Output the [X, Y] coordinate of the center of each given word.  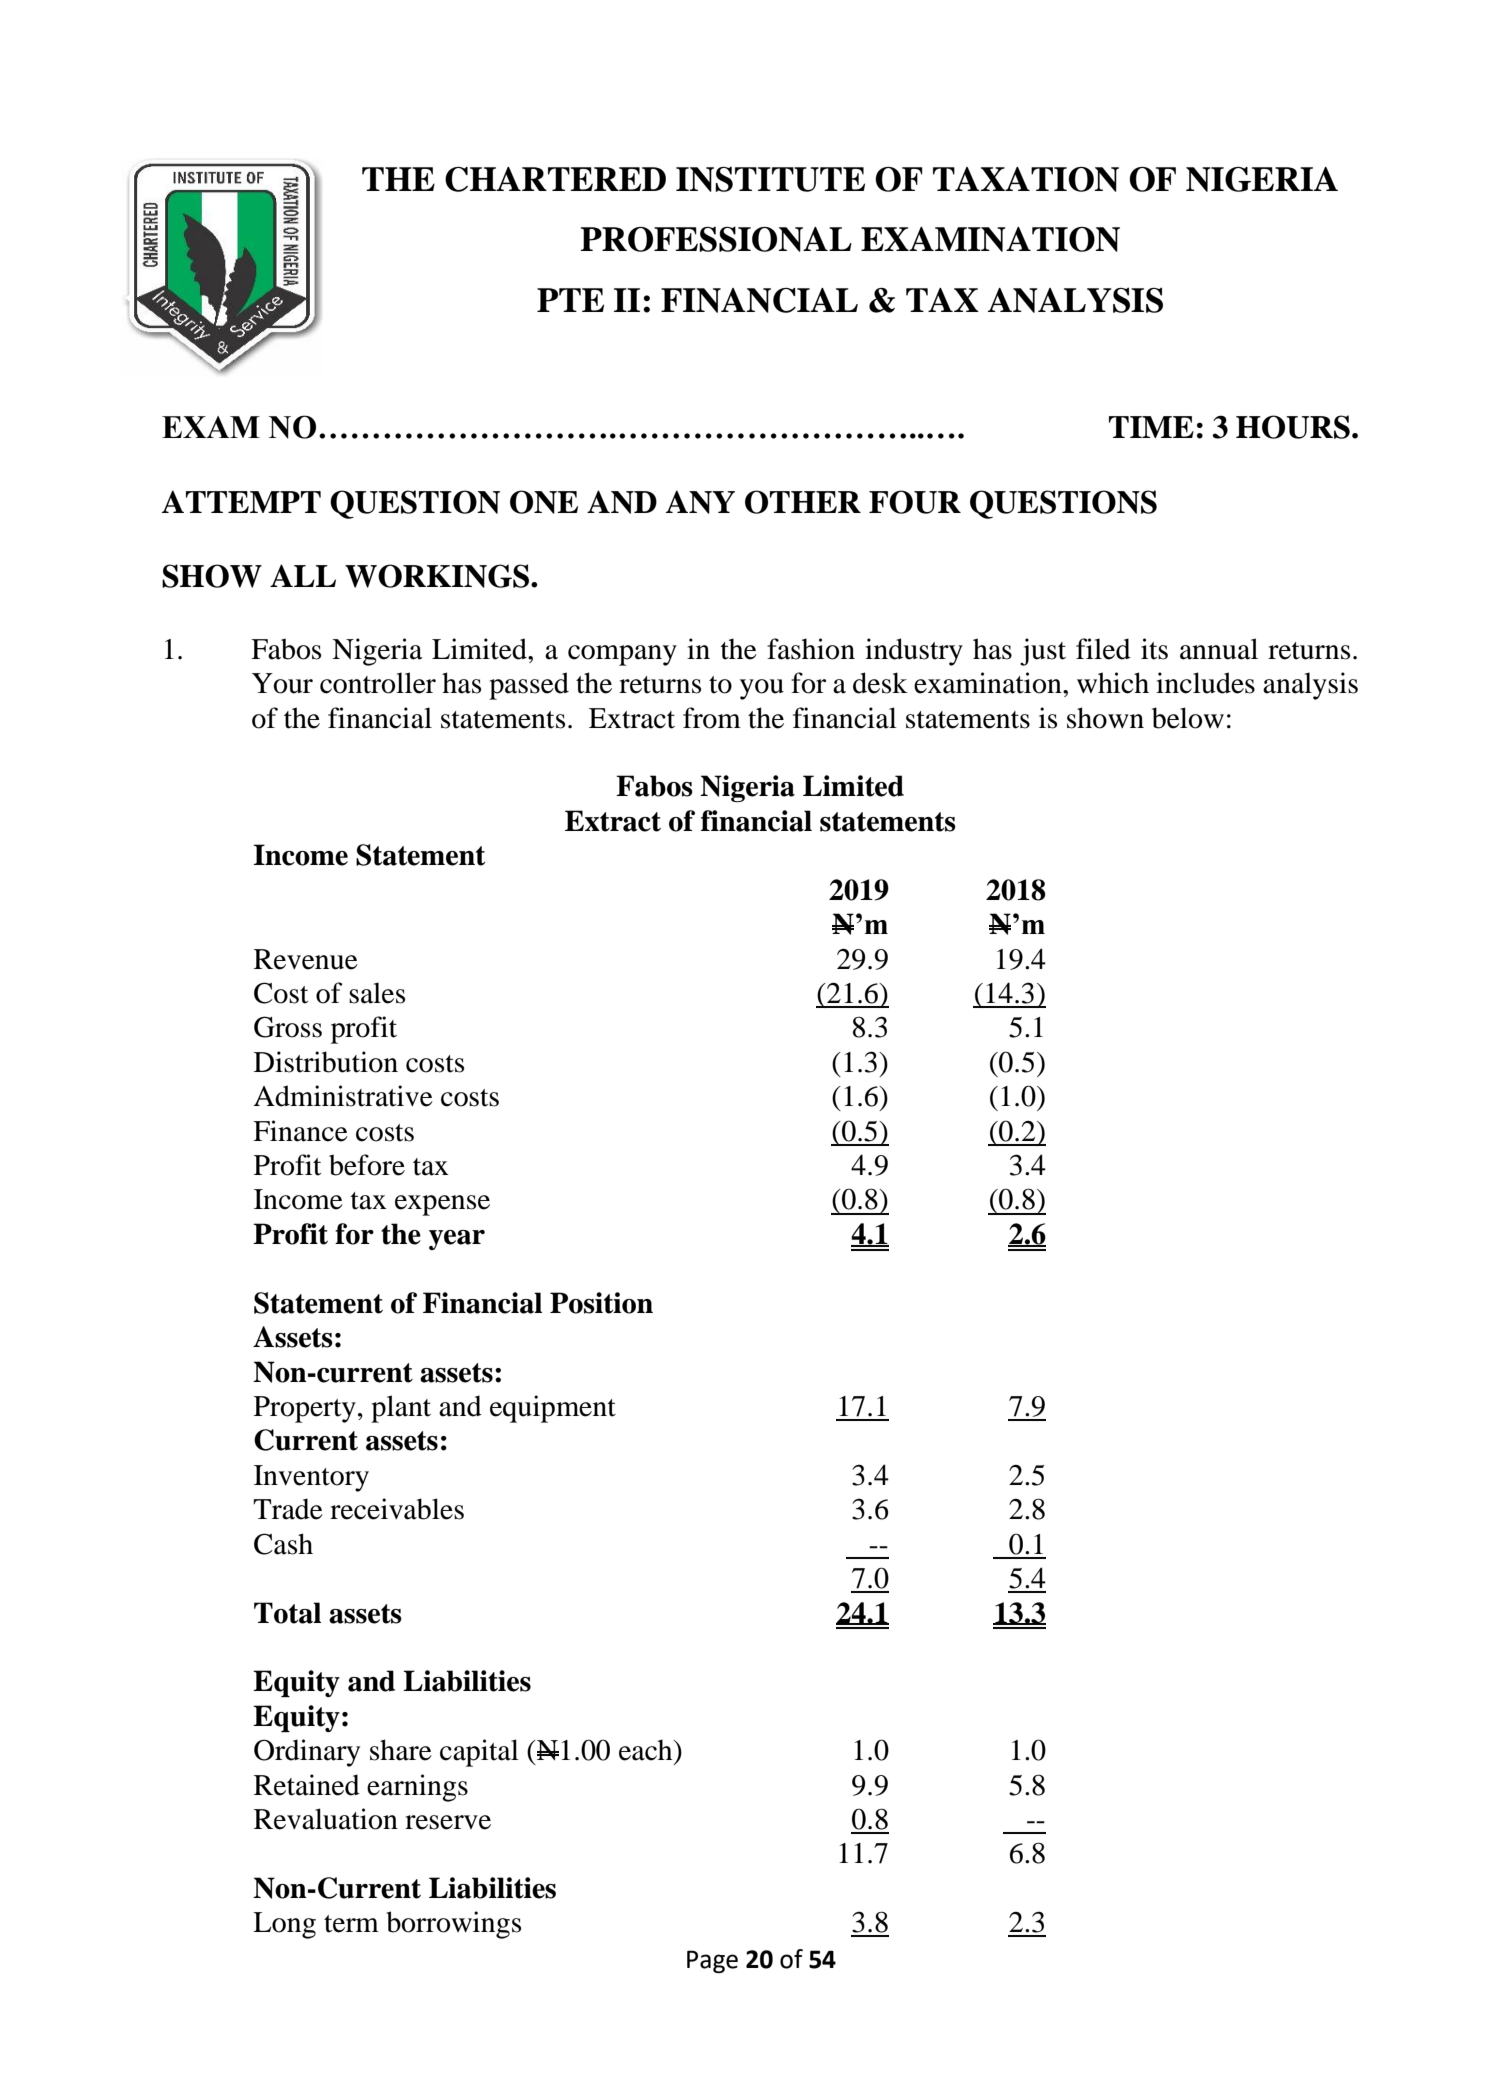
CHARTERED [555, 179]
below [1188, 718]
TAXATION [1026, 179]
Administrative [343, 1096]
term [351, 1924]
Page [712, 1961]
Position [601, 1303]
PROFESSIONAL [716, 239]
